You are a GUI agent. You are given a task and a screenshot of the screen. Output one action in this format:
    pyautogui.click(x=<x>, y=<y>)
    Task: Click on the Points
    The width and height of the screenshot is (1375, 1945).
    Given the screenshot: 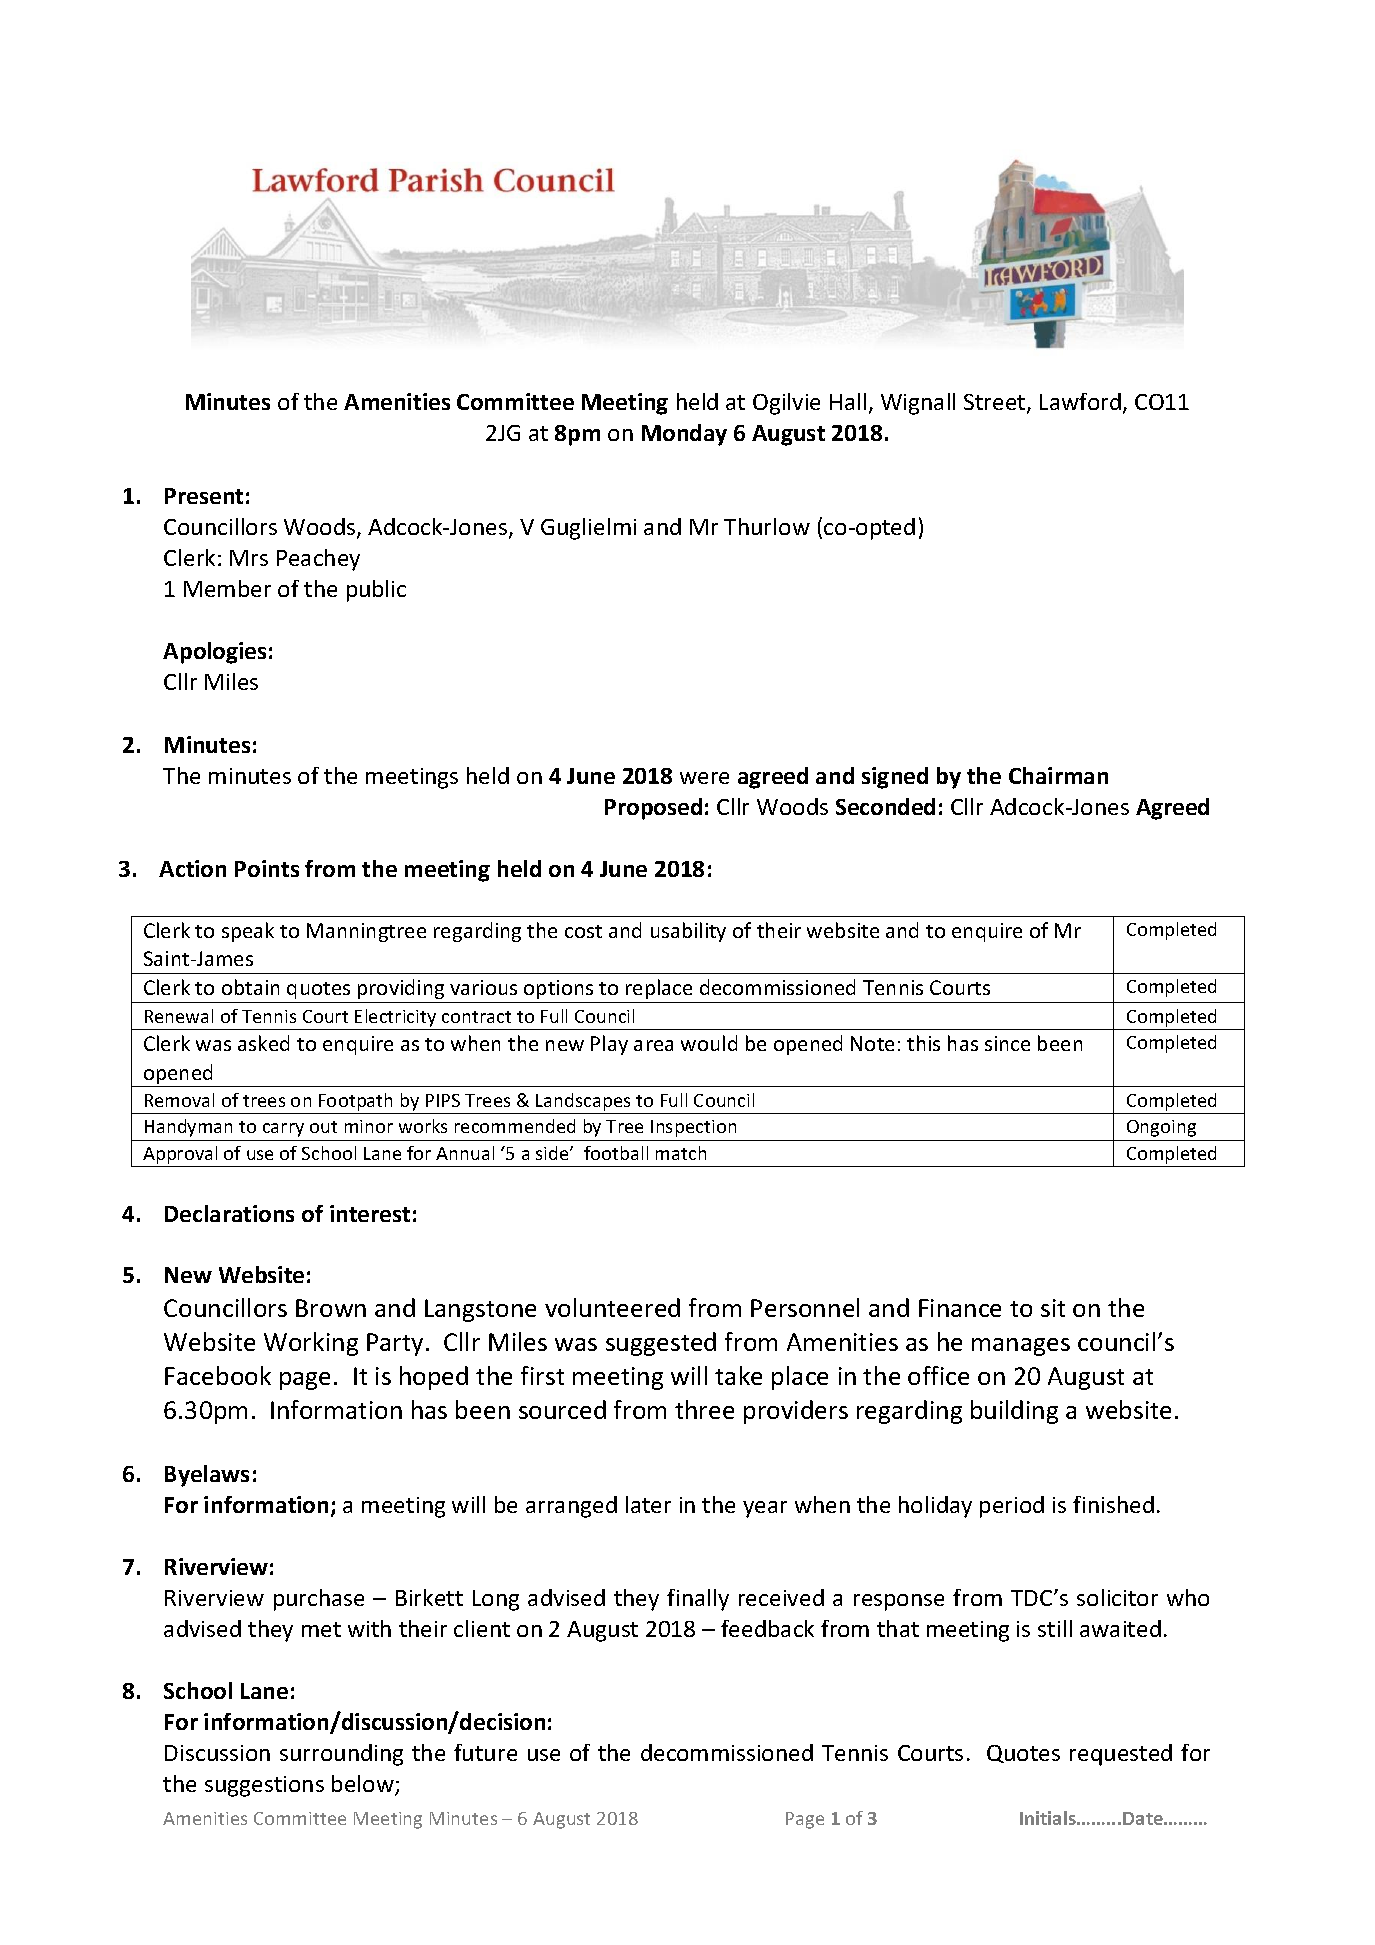 What is the action you would take?
    pyautogui.click(x=267, y=868)
